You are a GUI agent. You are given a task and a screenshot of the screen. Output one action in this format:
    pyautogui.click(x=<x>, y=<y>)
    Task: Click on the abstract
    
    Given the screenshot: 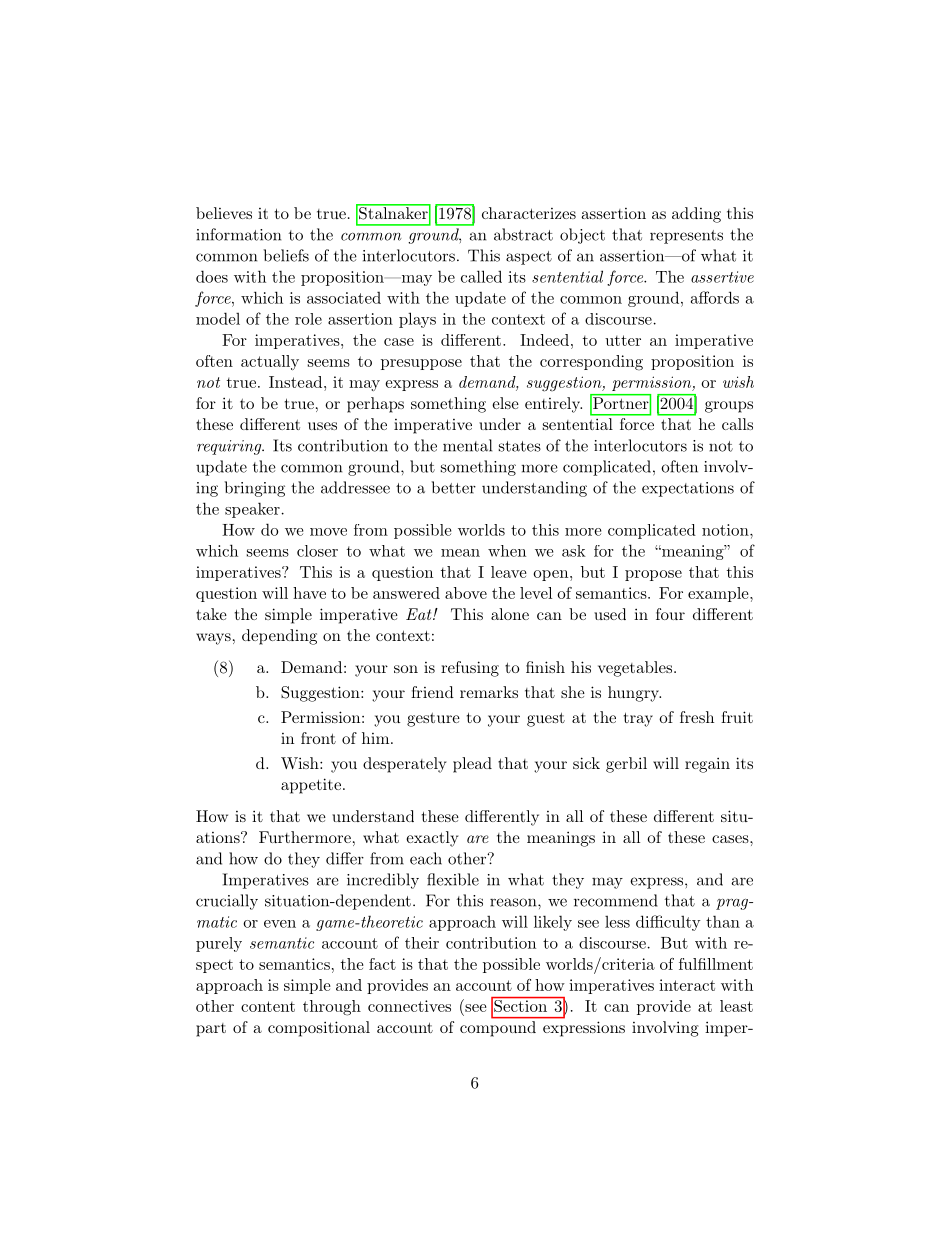 What is the action you would take?
    pyautogui.click(x=523, y=234)
